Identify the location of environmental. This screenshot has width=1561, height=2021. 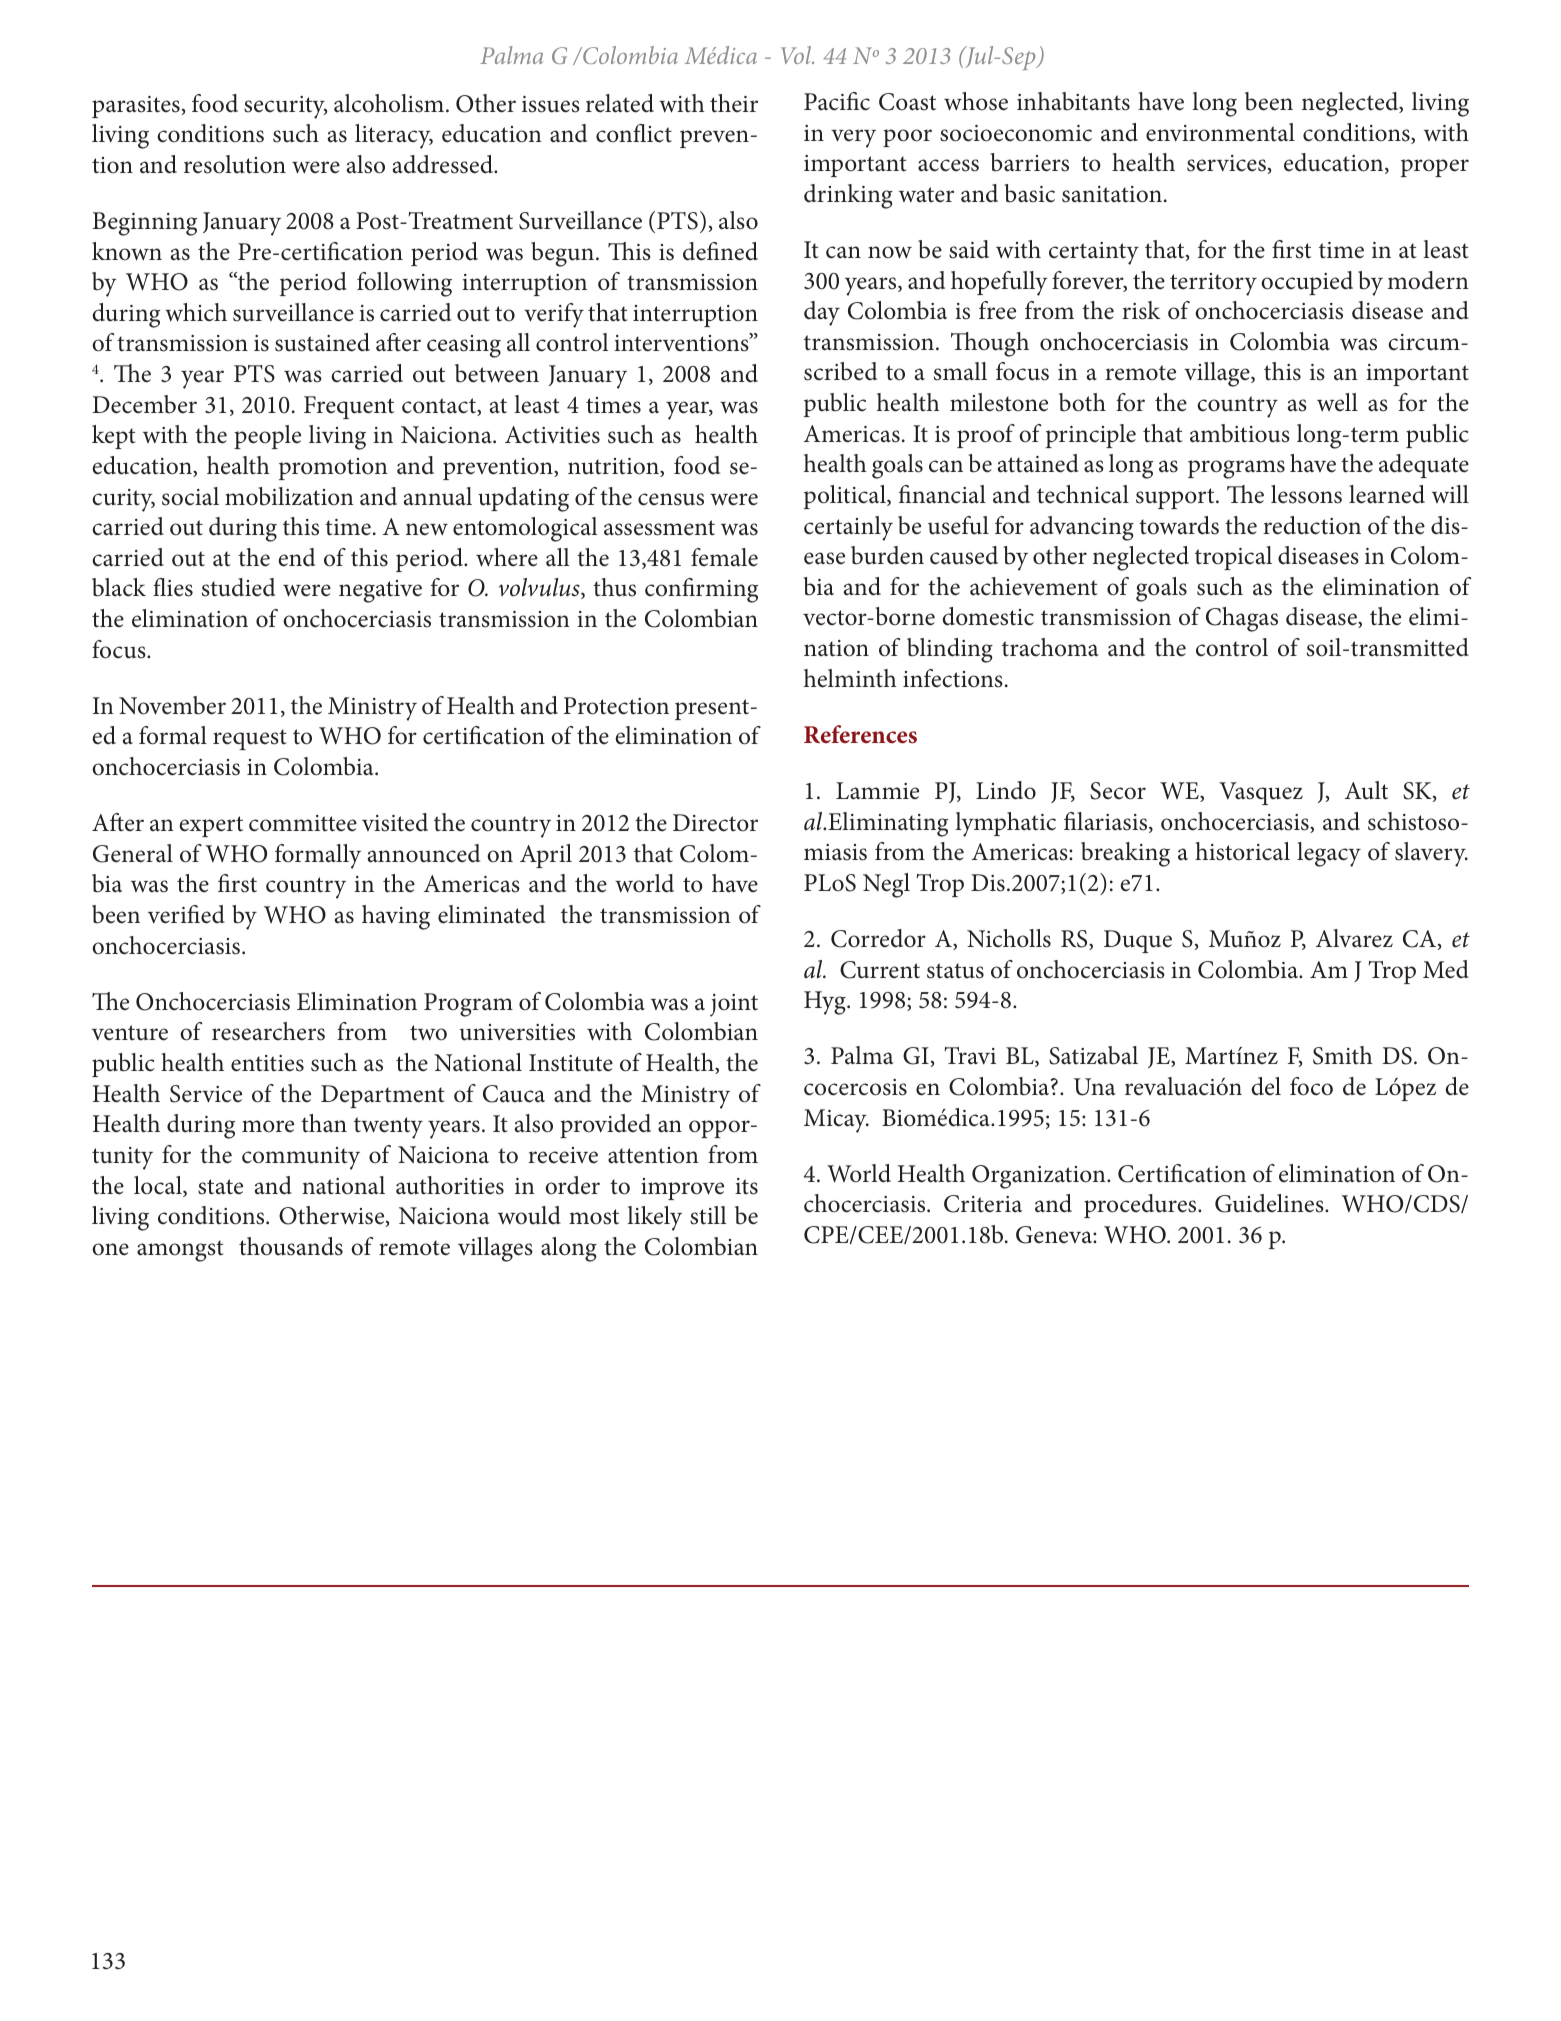
(1220, 132).
